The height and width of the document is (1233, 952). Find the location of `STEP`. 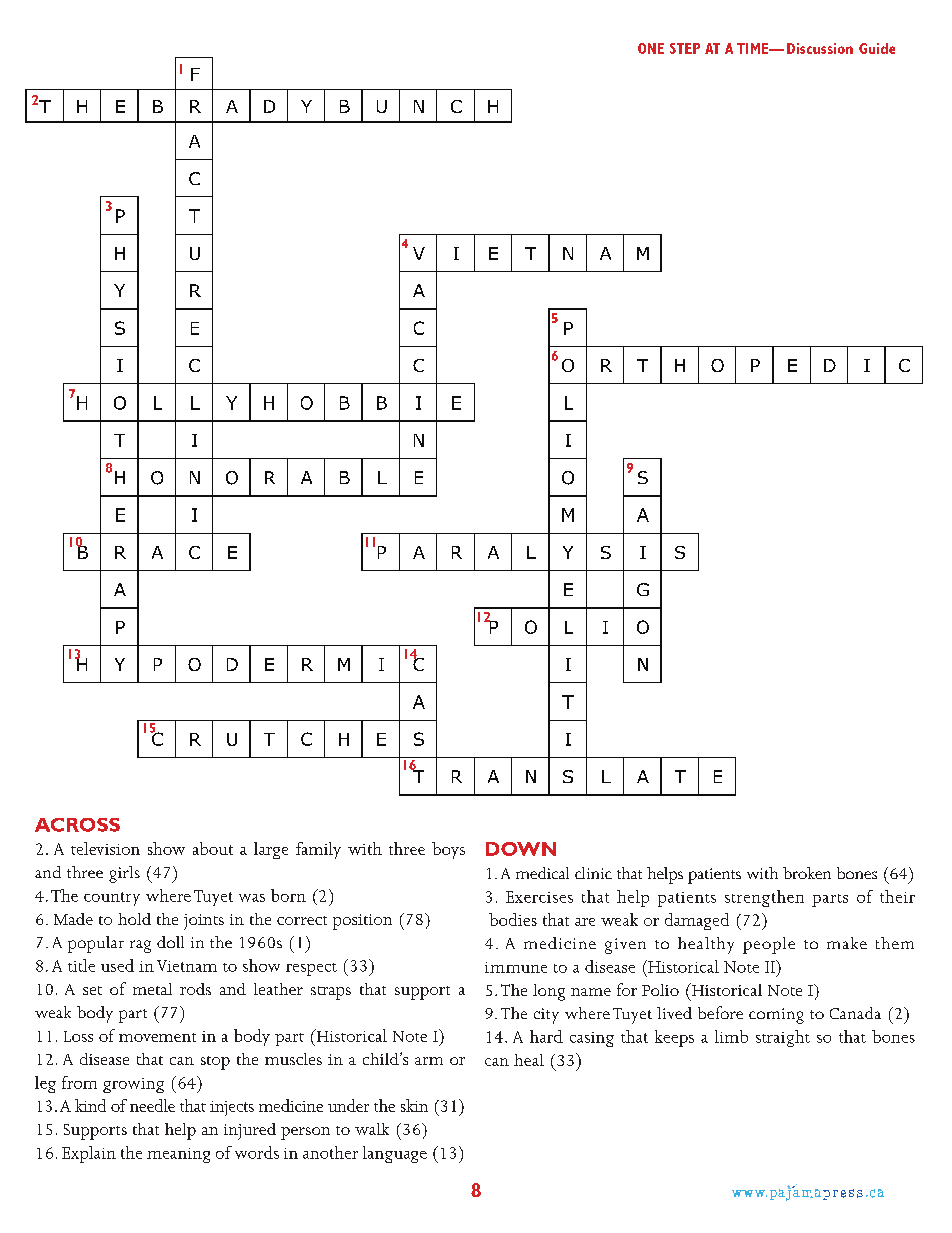

STEP is located at coordinates (685, 48).
